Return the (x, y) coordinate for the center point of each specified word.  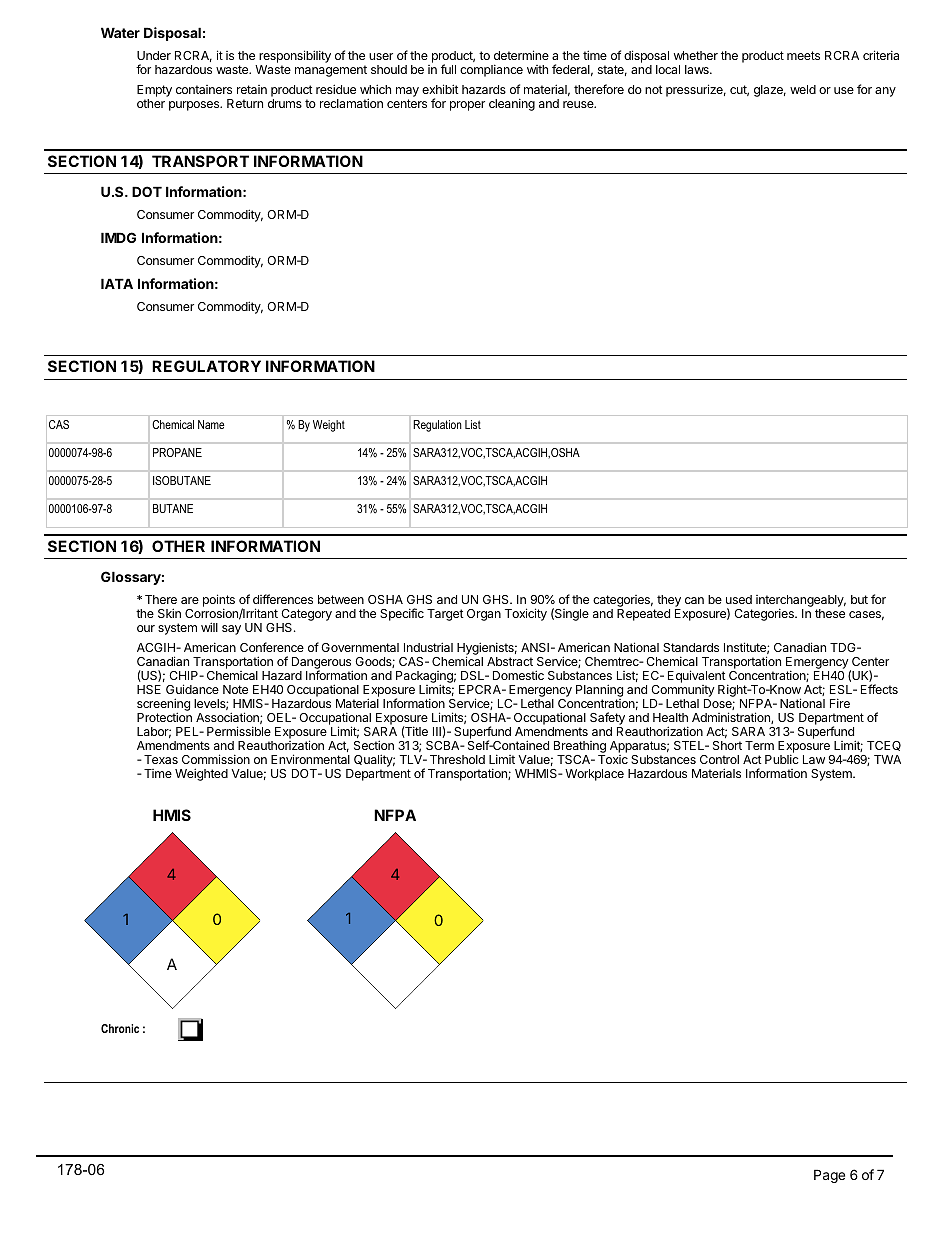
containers (204, 89)
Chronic (120, 1028)
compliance (491, 70)
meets (803, 55)
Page (829, 1176)
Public (782, 759)
